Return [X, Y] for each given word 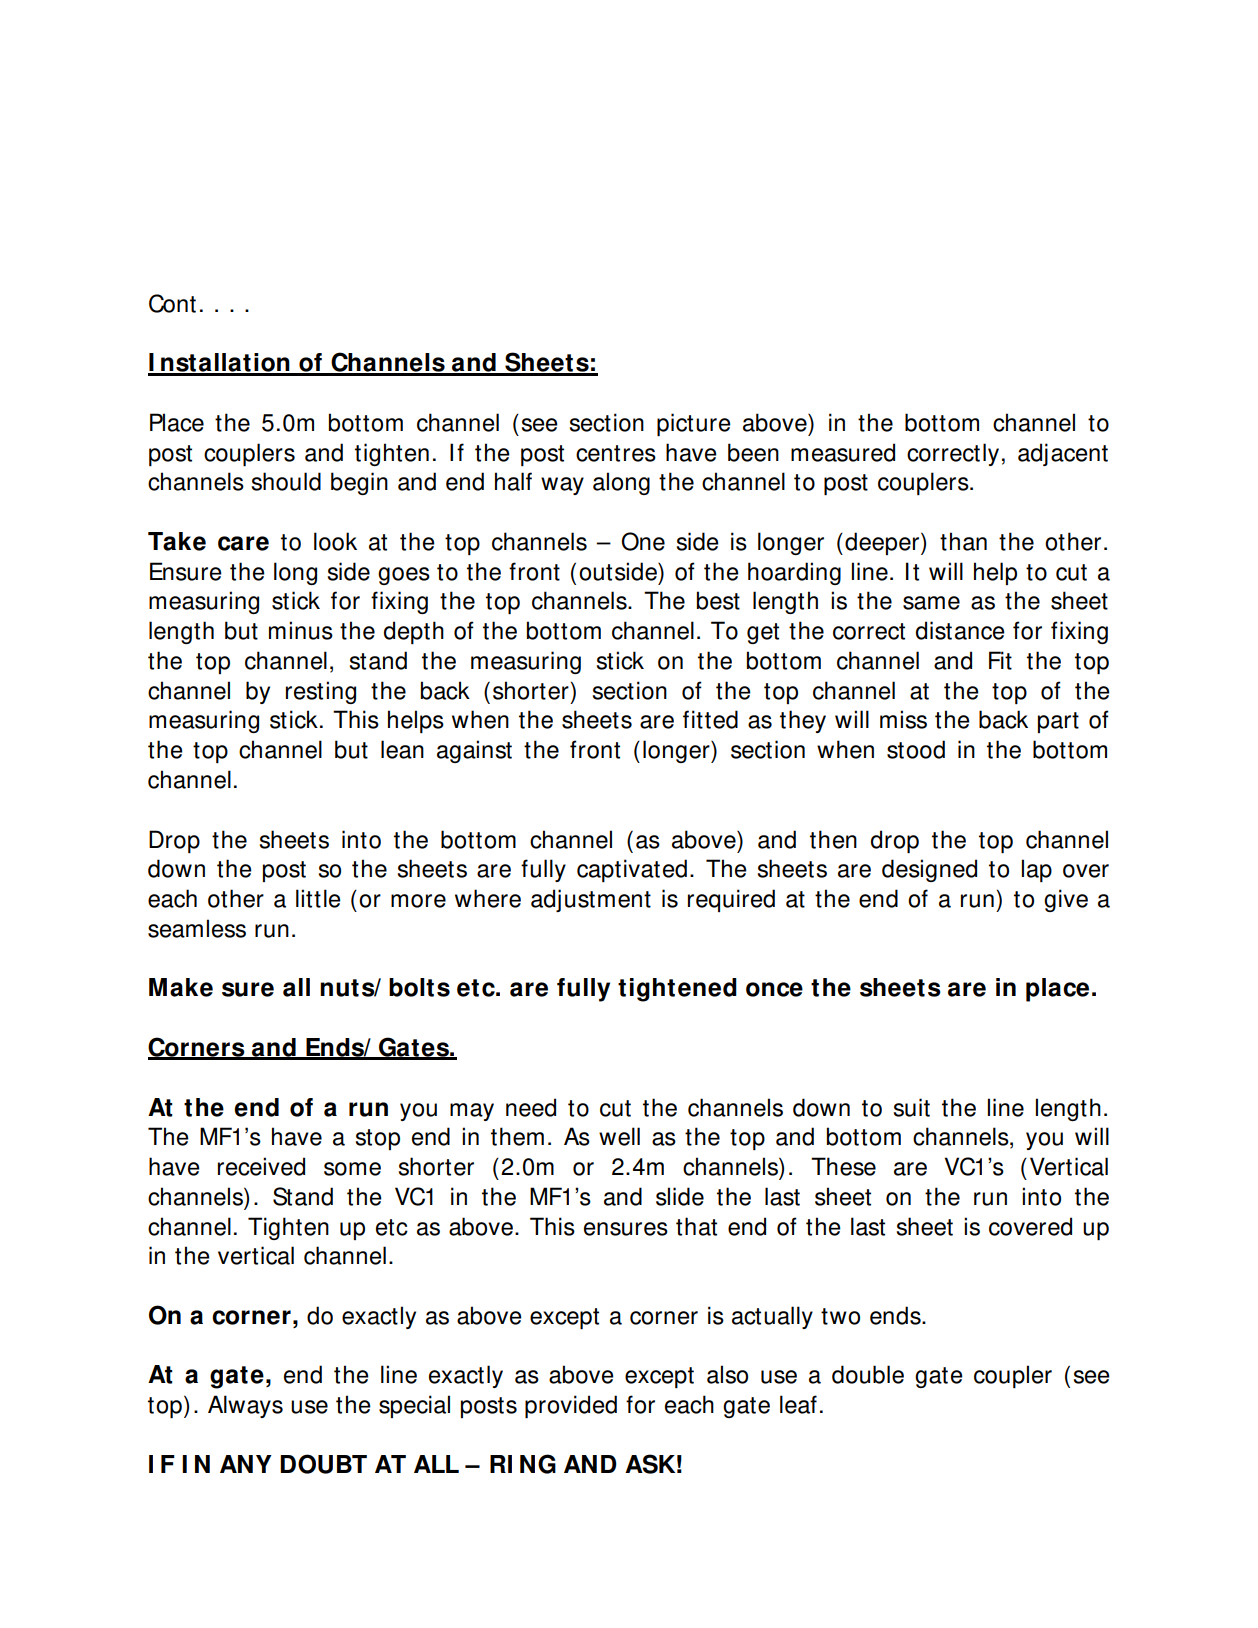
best [718, 600]
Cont [172, 303]
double [868, 1374]
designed [929, 870]
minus [301, 630]
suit [912, 1107]
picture [694, 424]
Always [245, 1406]
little [318, 898]
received [261, 1166]
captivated [632, 870]
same [931, 603]
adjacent [1063, 454]
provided [571, 1406]
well [619, 1136]
